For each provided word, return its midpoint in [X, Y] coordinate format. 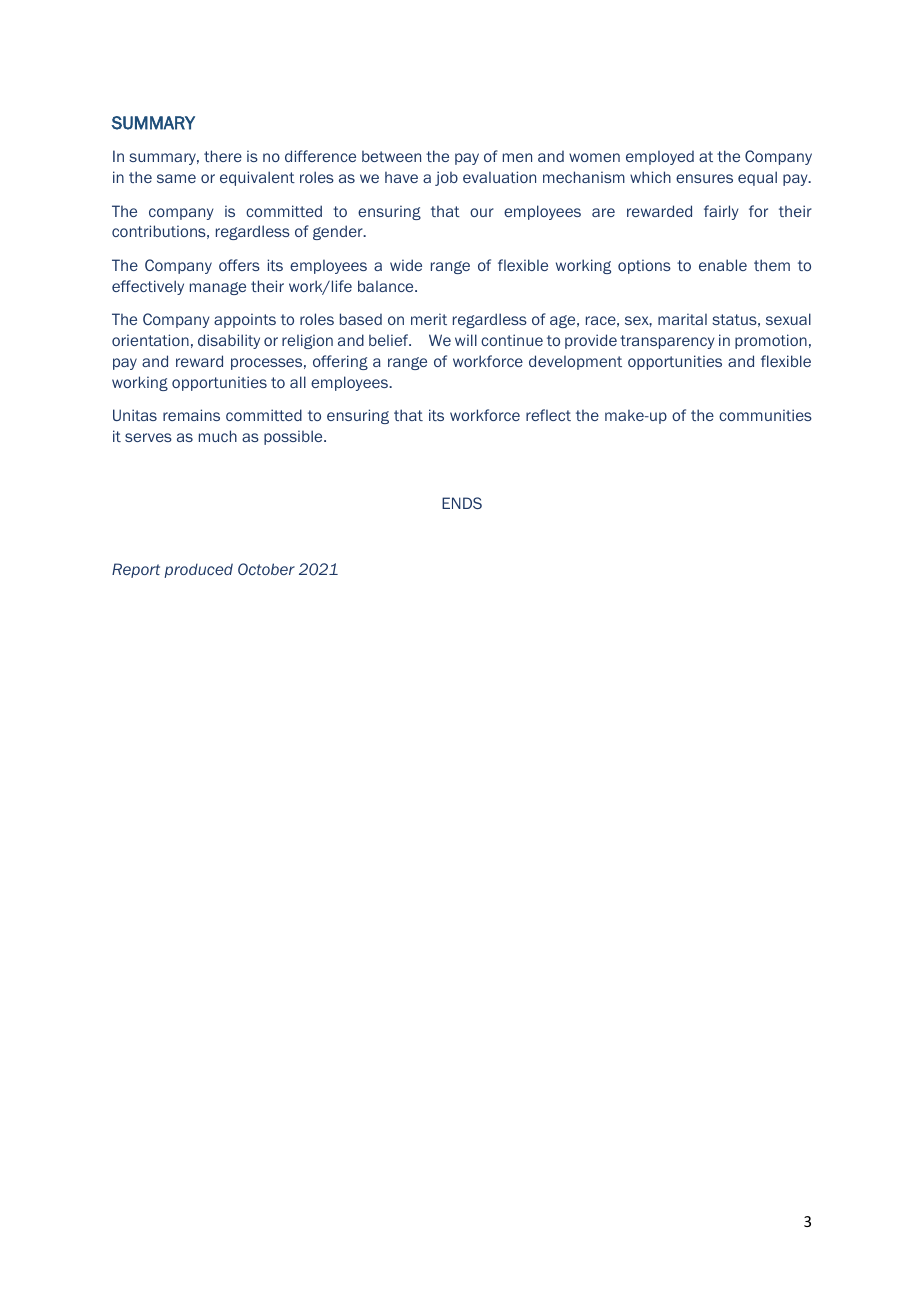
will [466, 340]
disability [229, 341]
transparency [667, 342]
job [446, 178]
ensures [704, 178]
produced [198, 570]
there [223, 156]
